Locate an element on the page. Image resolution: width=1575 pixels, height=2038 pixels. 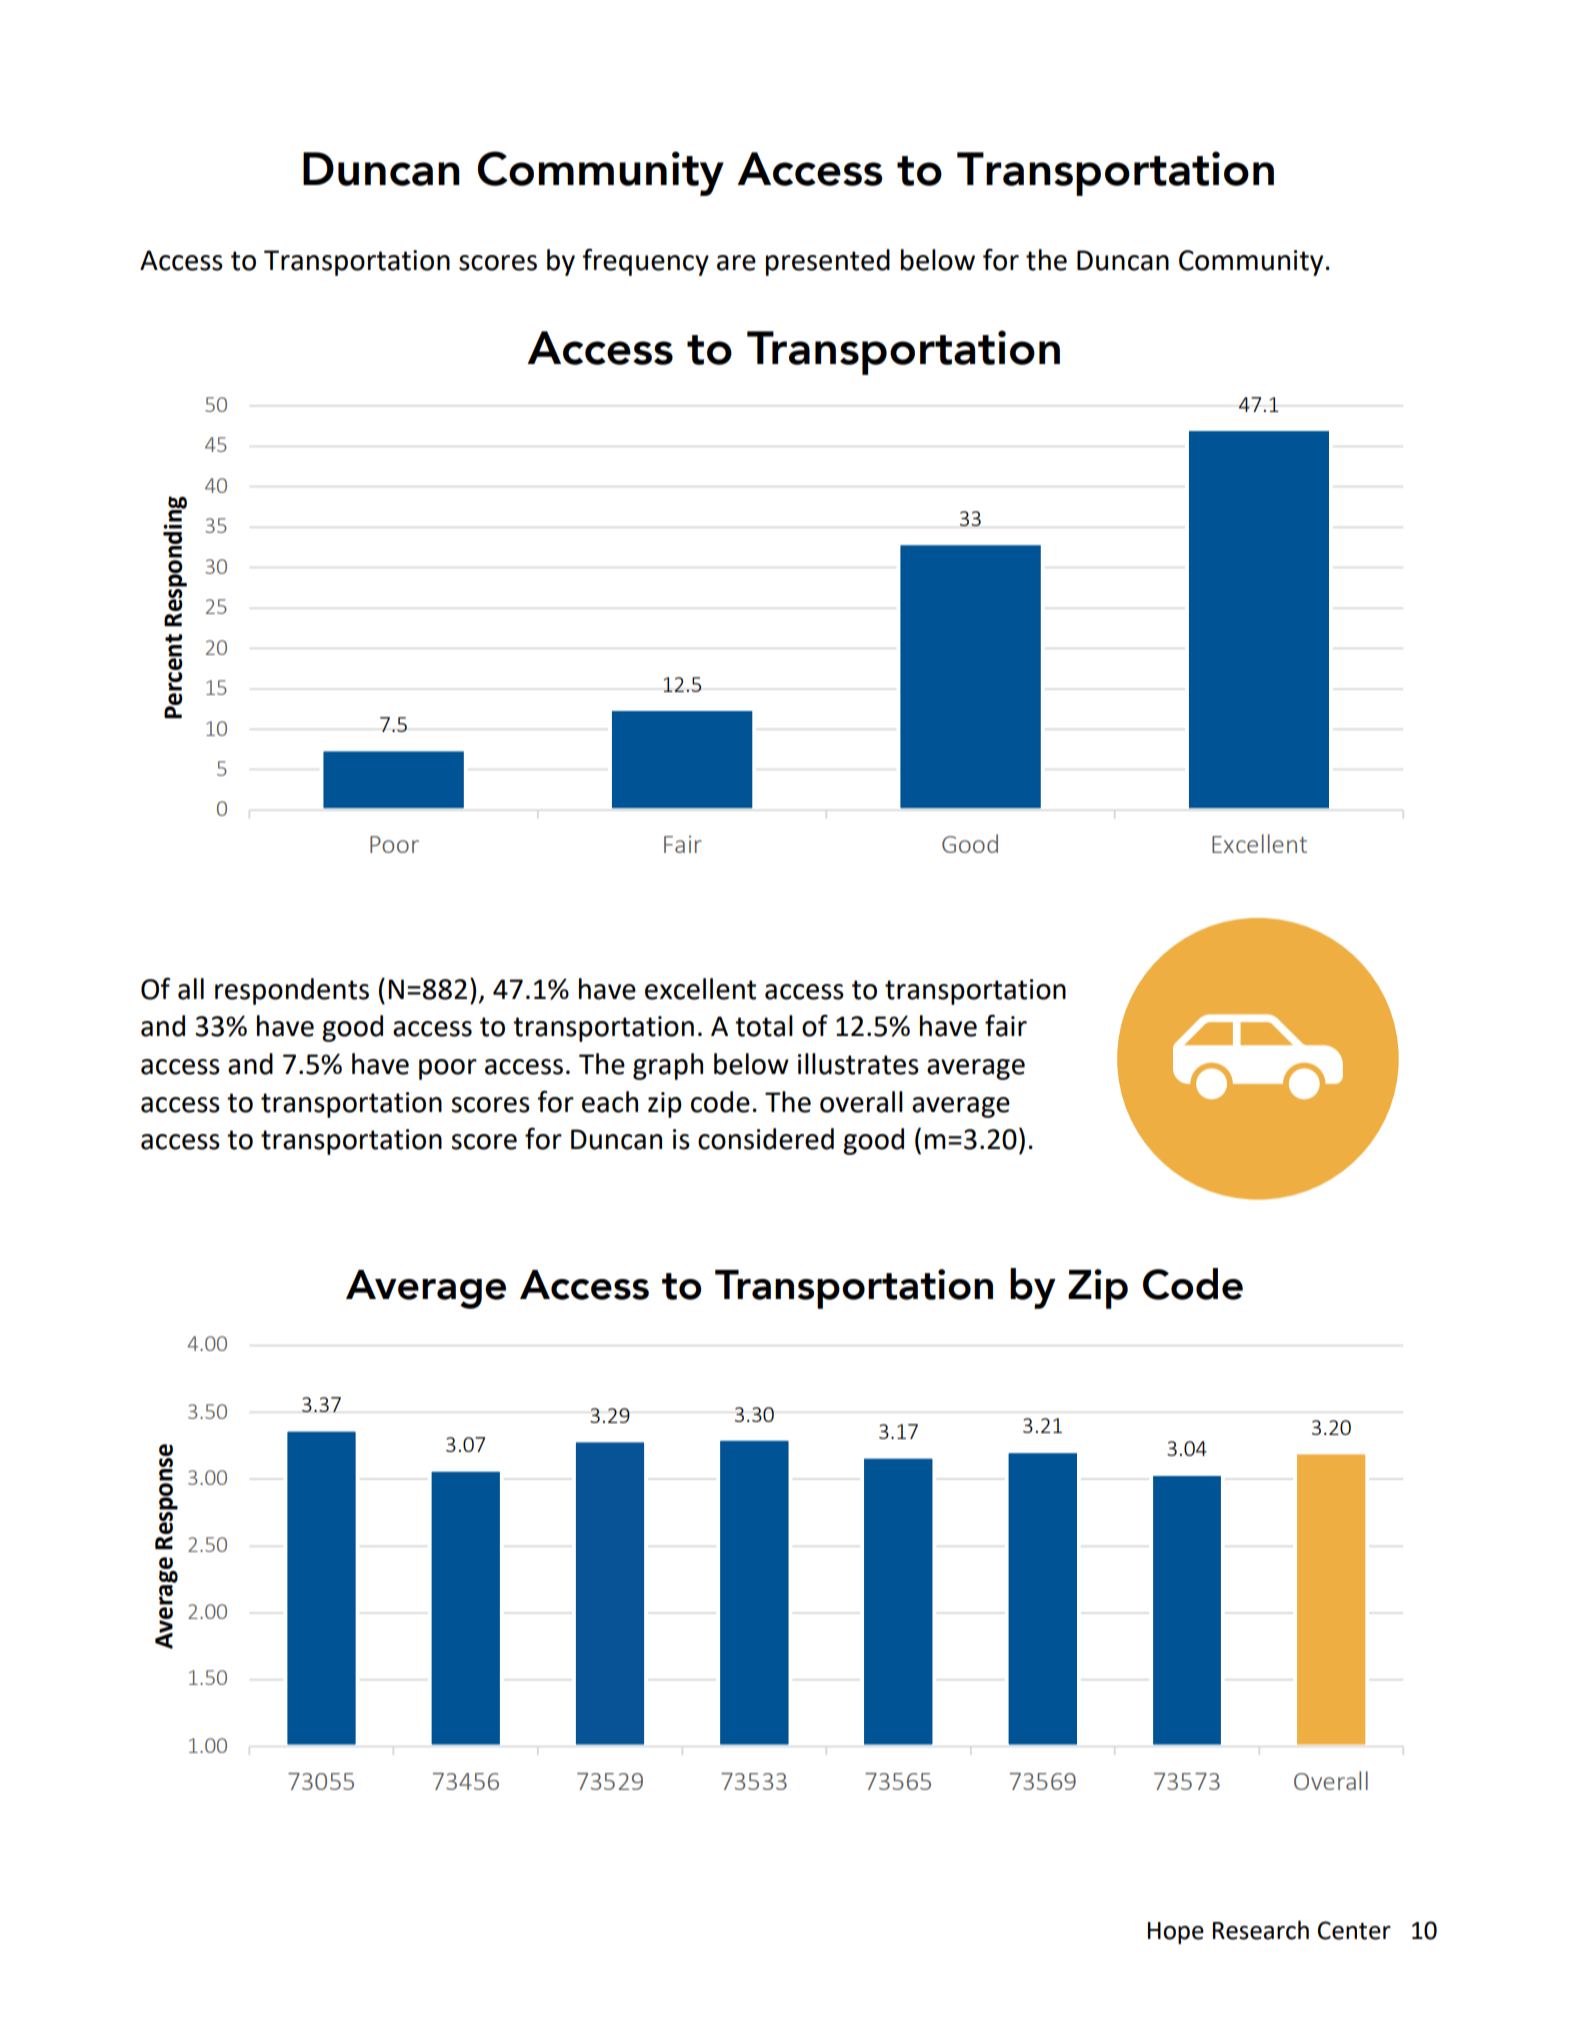
each is located at coordinates (610, 1102).
